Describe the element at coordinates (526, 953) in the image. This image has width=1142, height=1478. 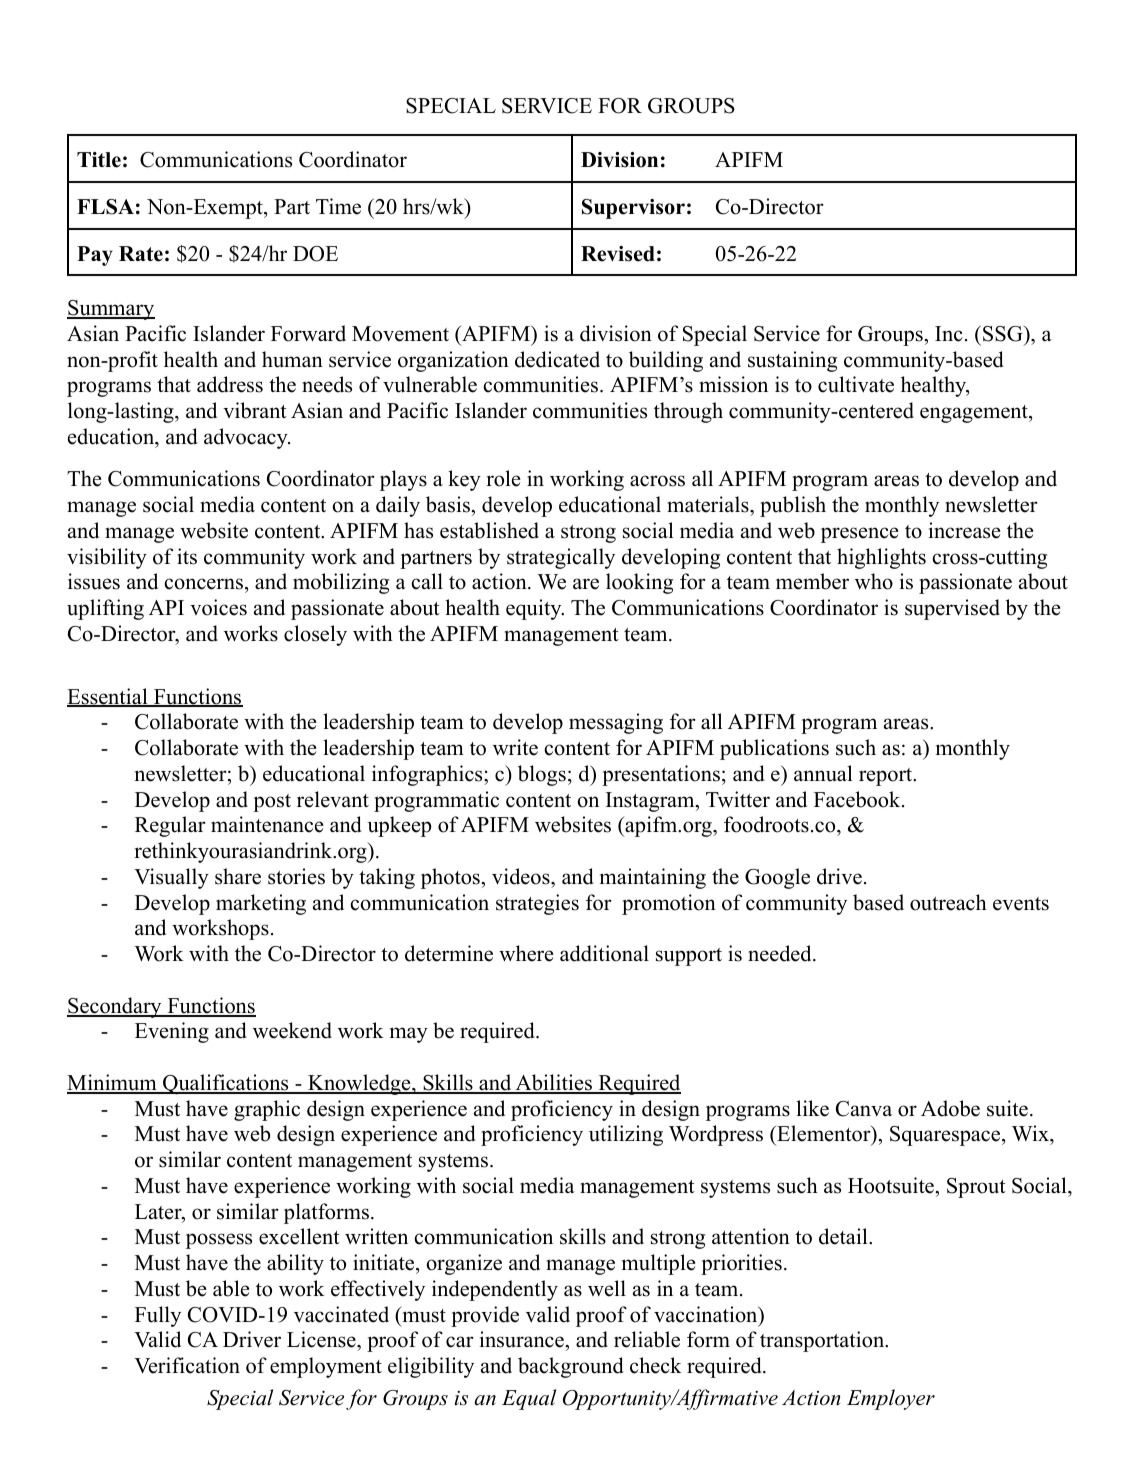
I see `where` at that location.
